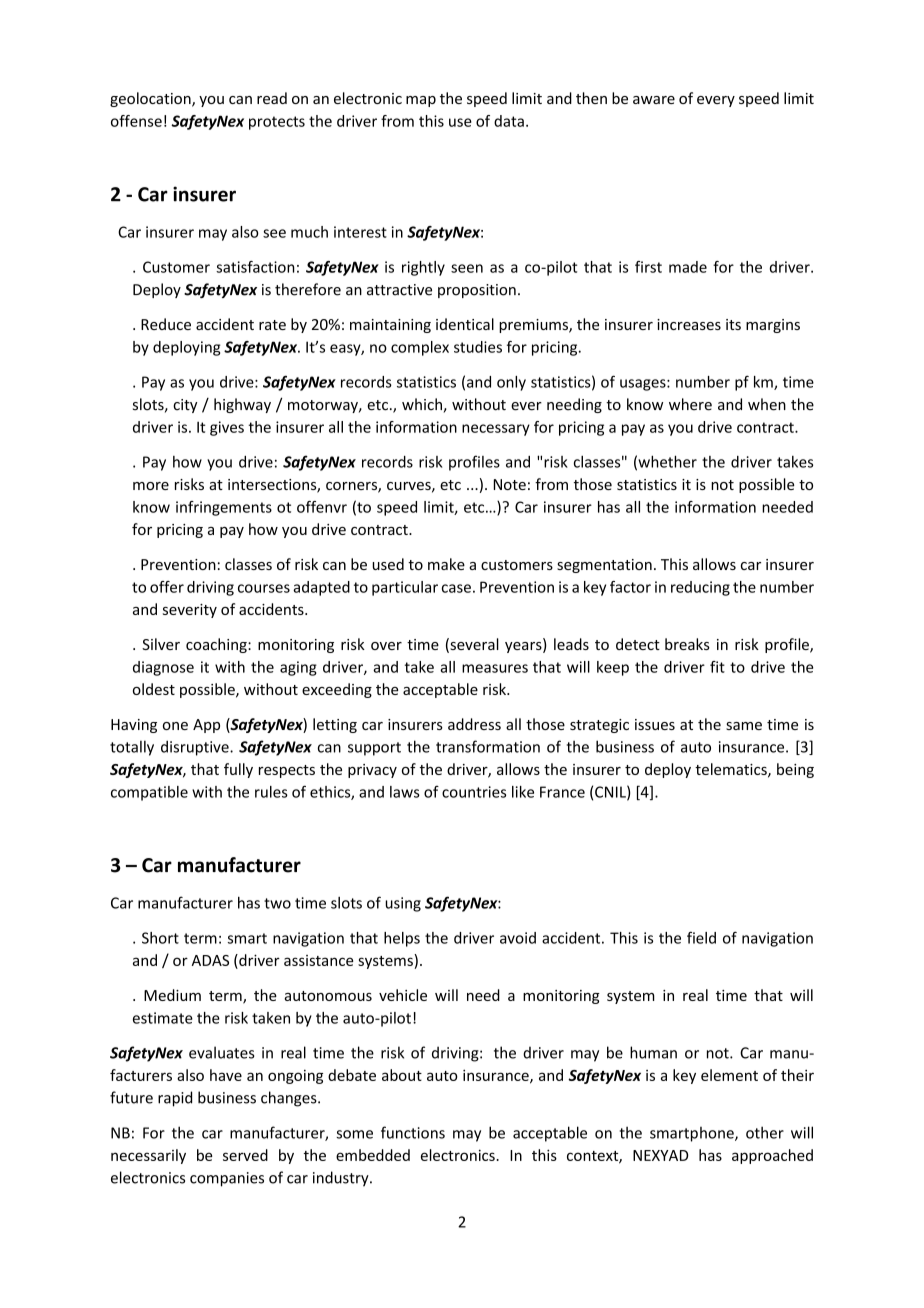 Image resolution: width=924 pixels, height=1308 pixels. What do you see at coordinates (765, 1132) in the document?
I see `other` at bounding box center [765, 1132].
